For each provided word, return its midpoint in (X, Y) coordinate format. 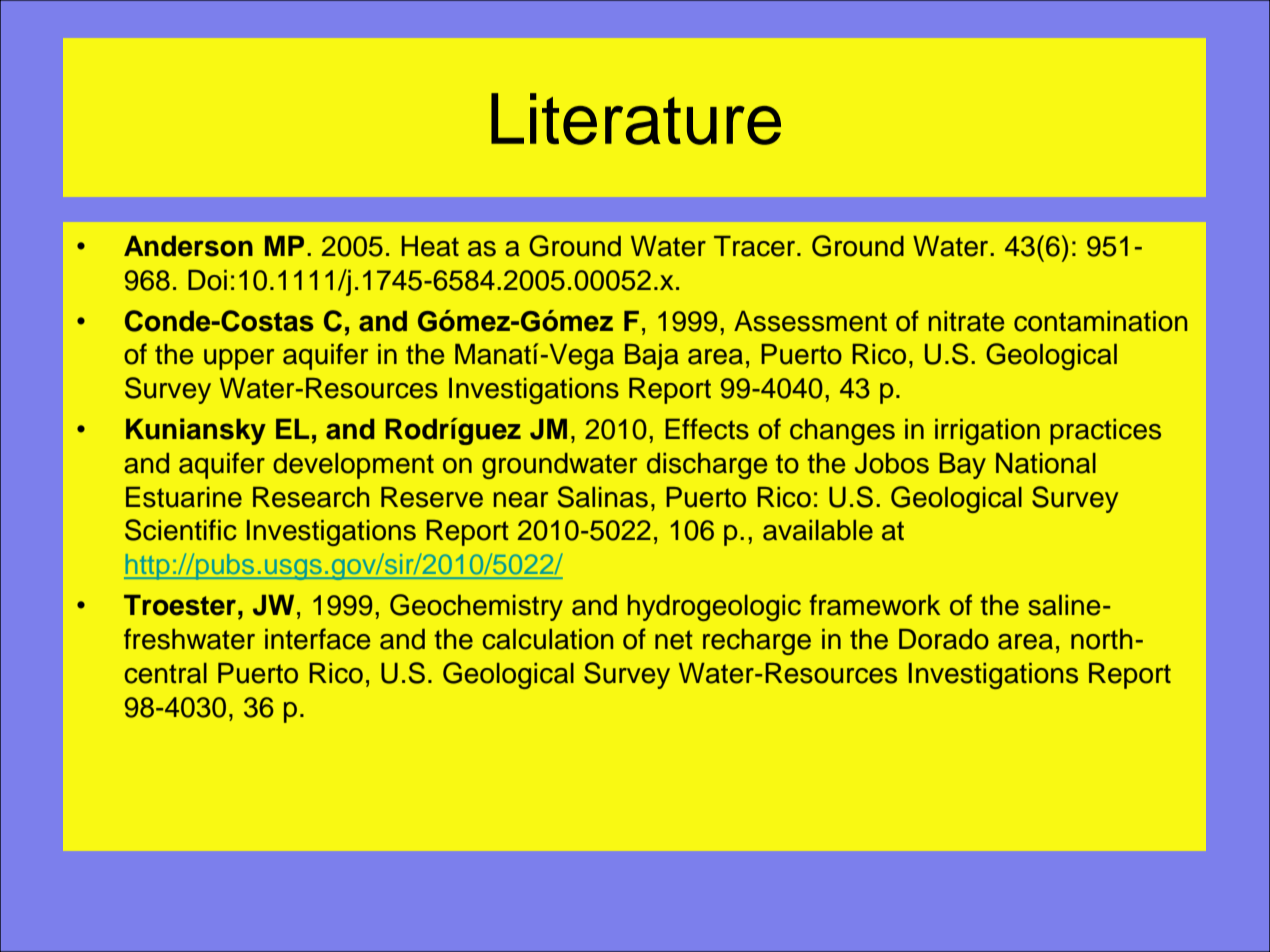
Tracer (756, 246)
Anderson (188, 246)
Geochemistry (476, 607)
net (674, 640)
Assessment (810, 321)
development (353, 466)
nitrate (966, 321)
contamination (1100, 321)
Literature (636, 119)
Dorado (944, 639)
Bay (962, 466)
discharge (707, 466)
